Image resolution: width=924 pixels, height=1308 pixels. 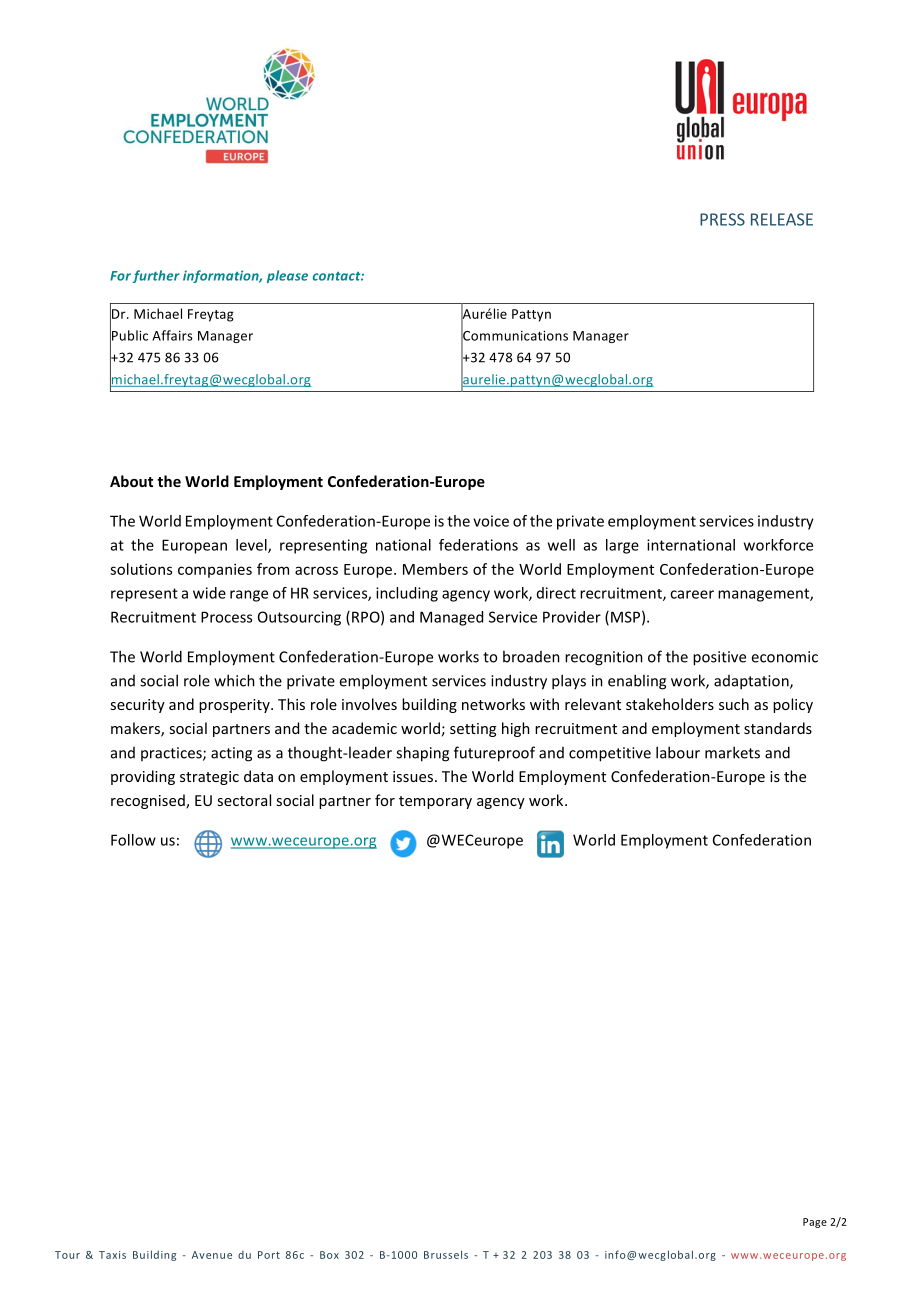 I want to click on career, so click(x=692, y=594).
